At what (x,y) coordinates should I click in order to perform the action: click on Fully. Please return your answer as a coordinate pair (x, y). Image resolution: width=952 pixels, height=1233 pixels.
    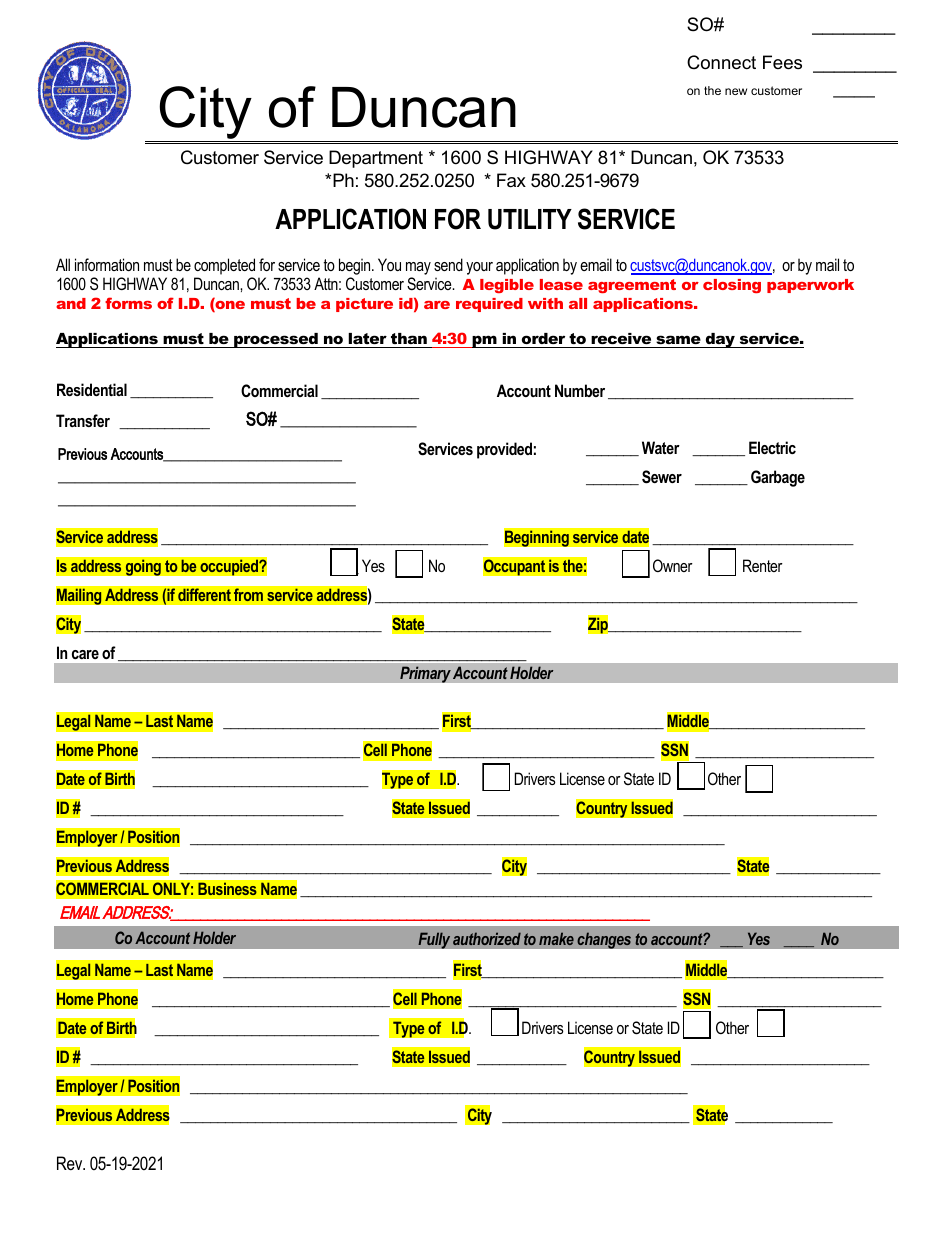
    Looking at the image, I should click on (434, 940).
